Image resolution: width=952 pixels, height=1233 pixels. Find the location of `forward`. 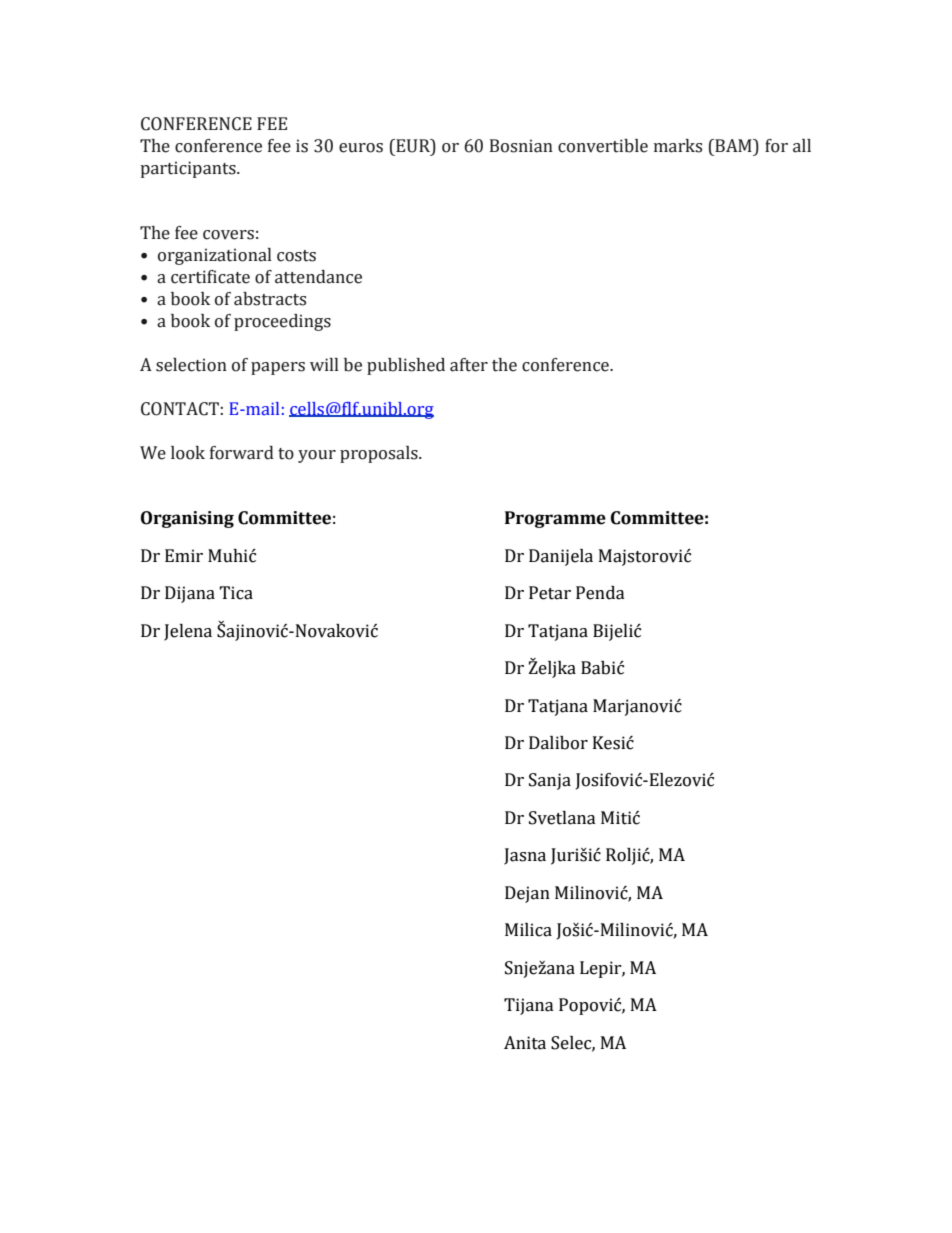

forward is located at coordinates (242, 453).
